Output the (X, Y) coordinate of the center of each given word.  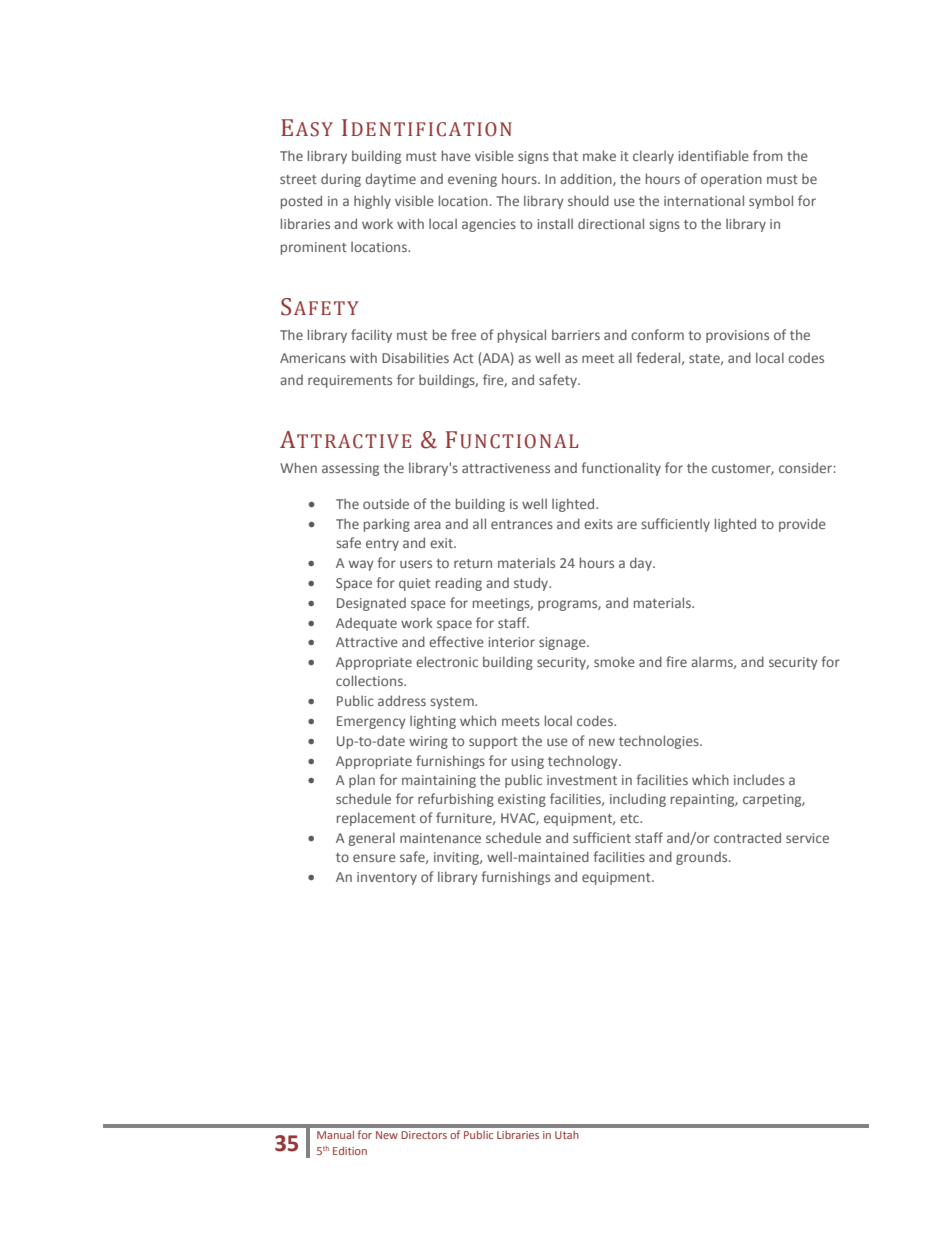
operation (731, 180)
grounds (703, 858)
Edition (350, 1150)
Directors (424, 1135)
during (341, 180)
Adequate (366, 624)
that (565, 155)
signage (563, 643)
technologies (660, 742)
